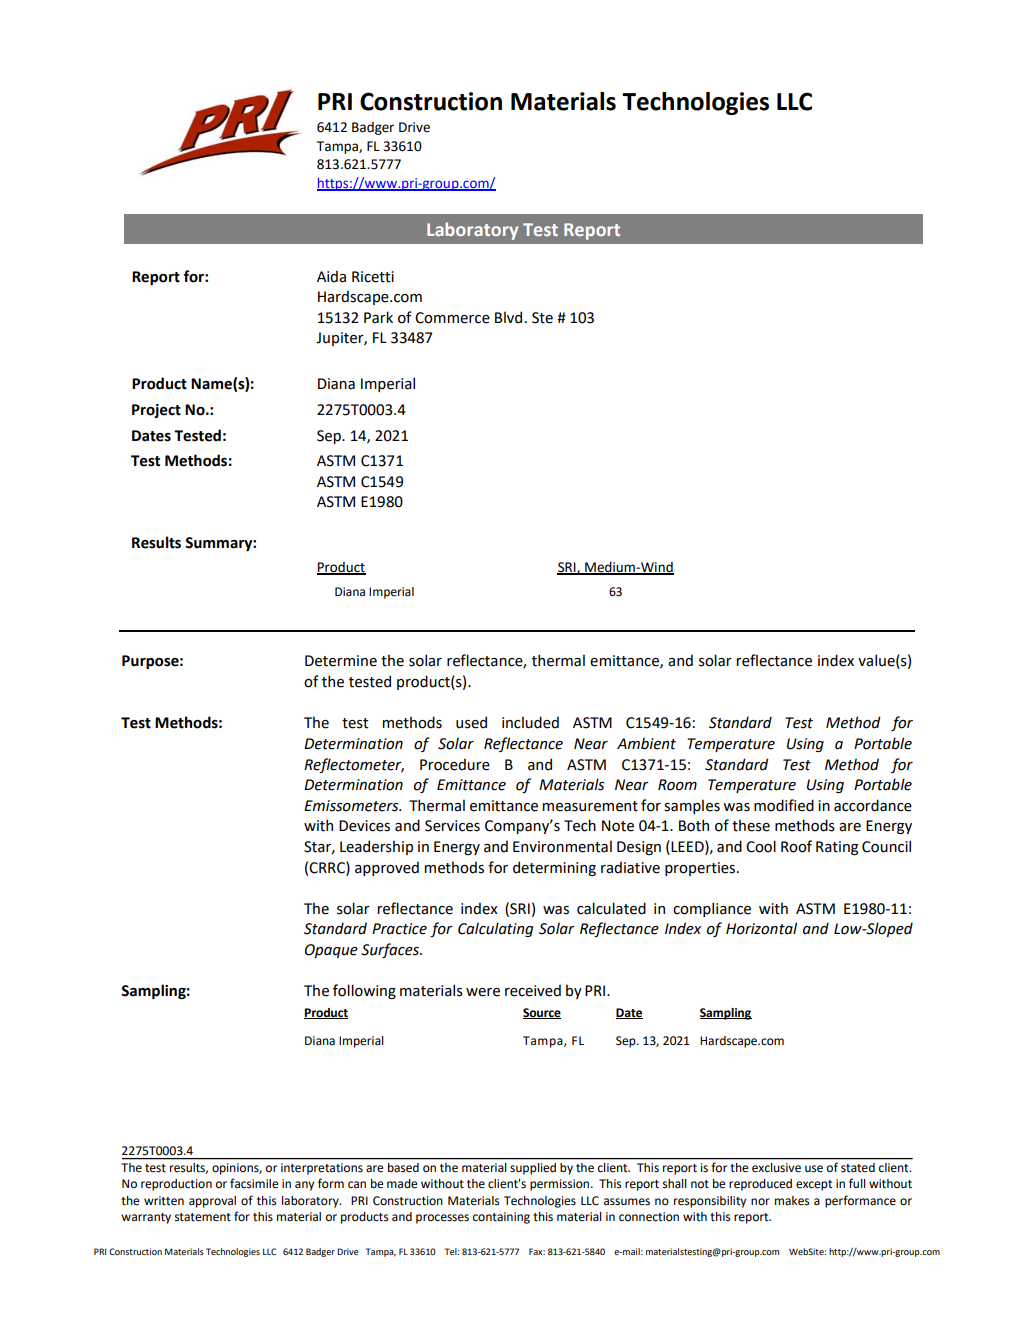  Describe the element at coordinates (646, 743) in the screenshot. I see `Ambient` at that location.
